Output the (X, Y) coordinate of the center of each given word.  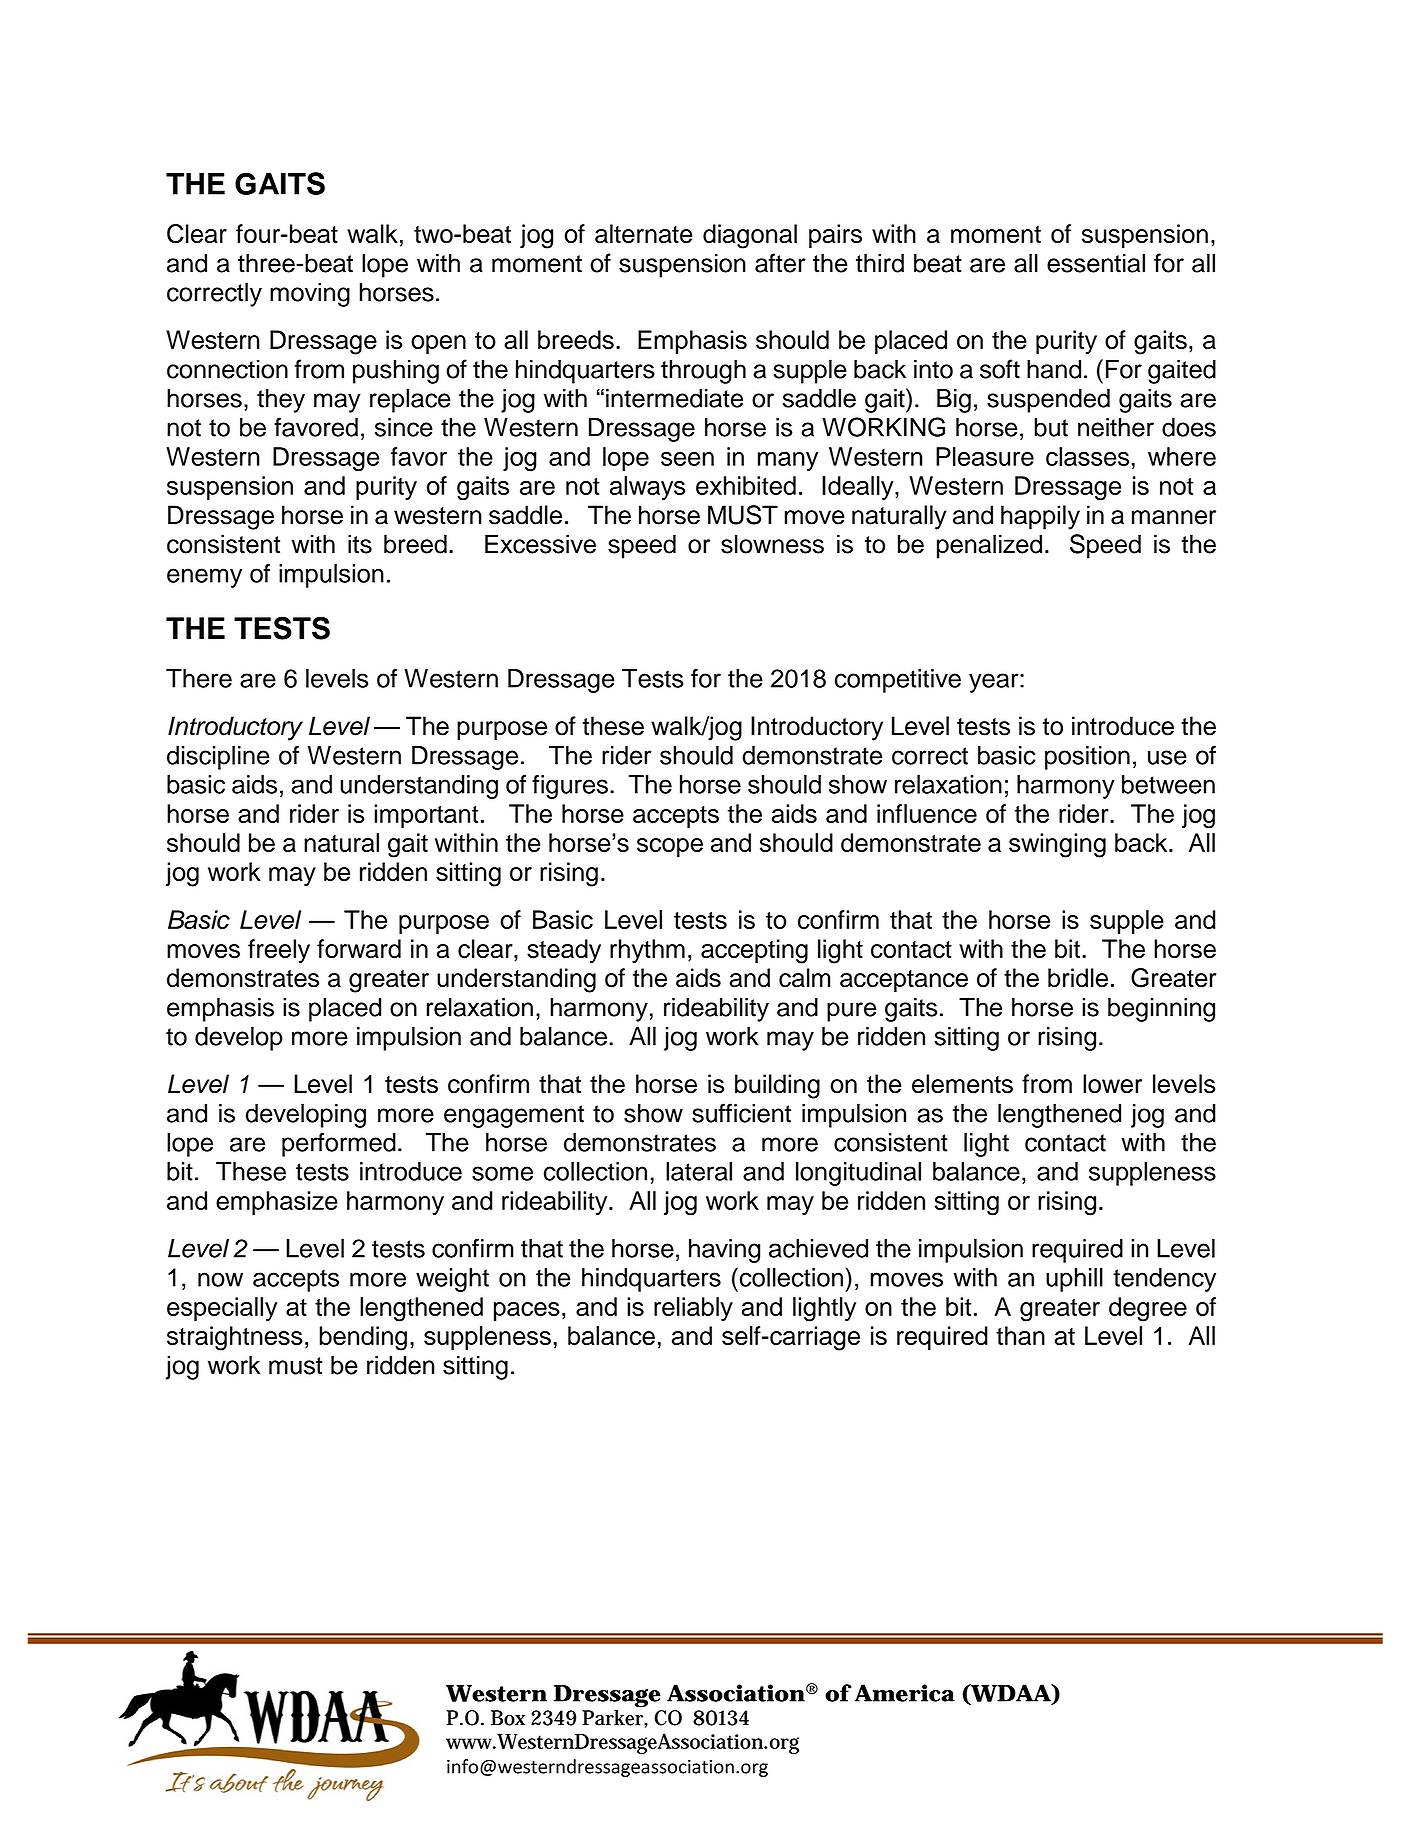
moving (310, 295)
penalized (989, 546)
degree (1148, 1309)
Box (508, 1718)
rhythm (647, 951)
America (905, 1693)
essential (1096, 263)
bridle (1078, 978)
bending (363, 1338)
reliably (693, 1309)
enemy (204, 578)
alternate (644, 233)
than (1020, 1335)
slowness (772, 544)
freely (279, 951)
